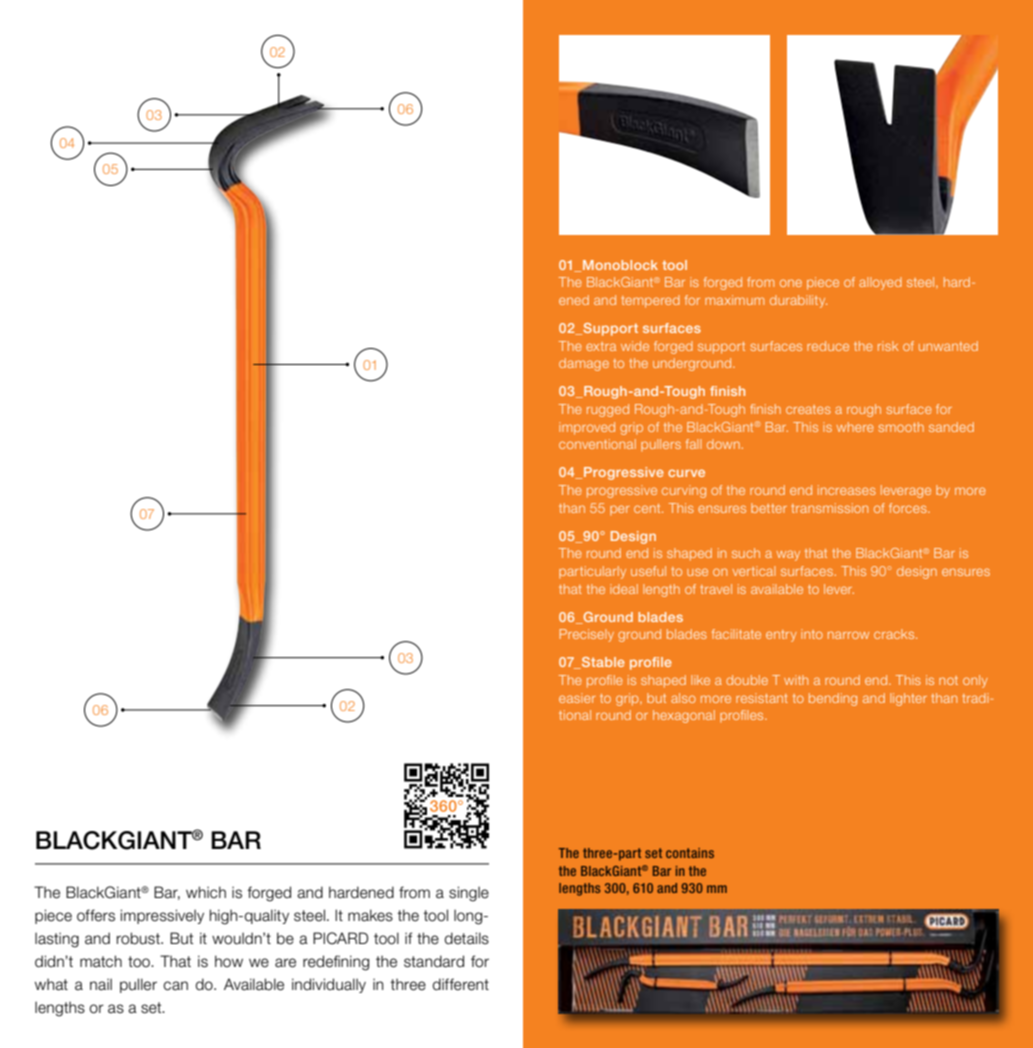 The width and height of the screenshot is (1033, 1048). Describe the element at coordinates (648, 508) in the screenshot. I see `cent` at that location.
